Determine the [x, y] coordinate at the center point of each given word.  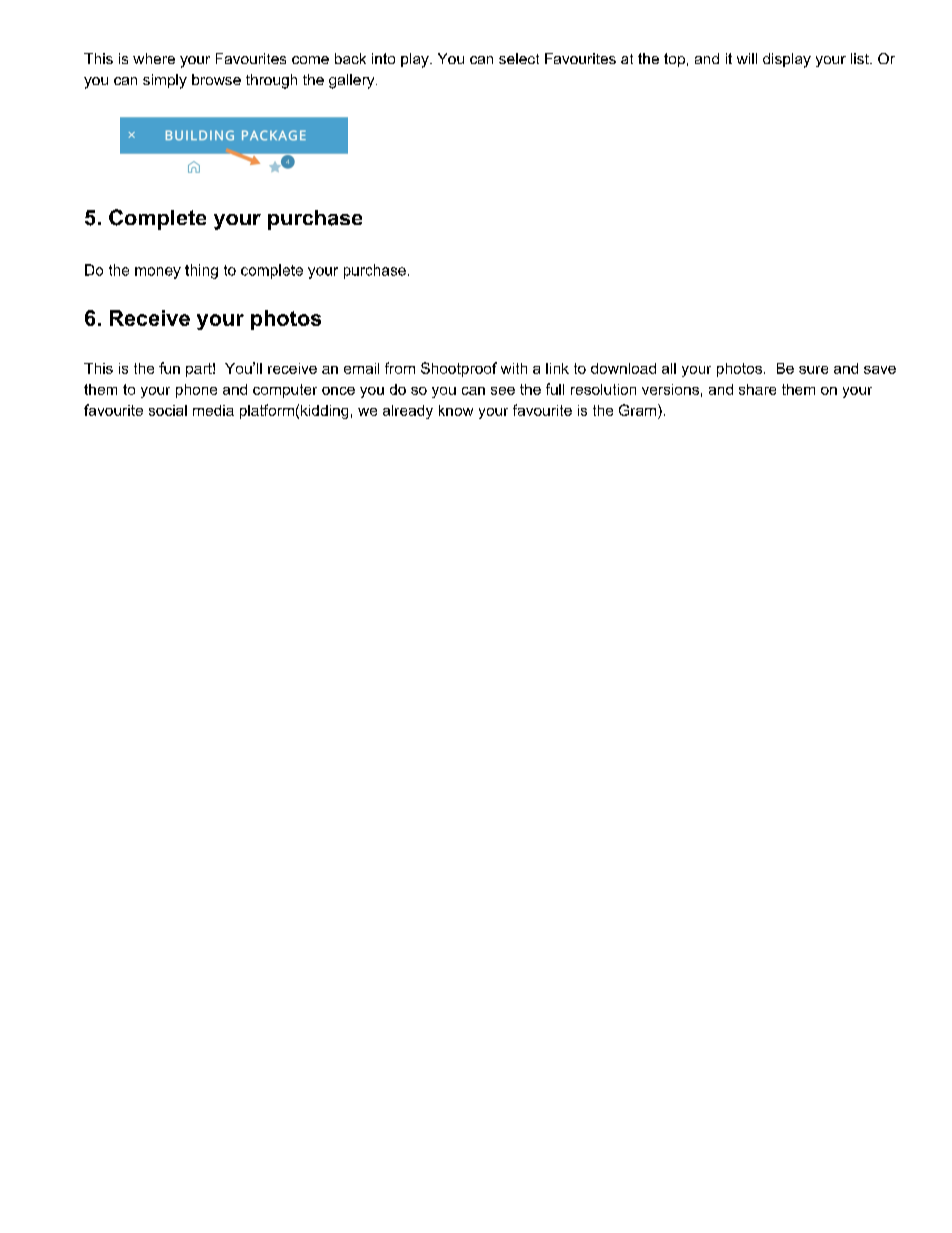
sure [813, 370]
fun [169, 368]
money [158, 273]
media [213, 410]
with [514, 368]
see [503, 391]
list [861, 58]
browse [216, 79]
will [747, 58]
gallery [353, 81]
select [519, 58]
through [271, 81]
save [880, 370]
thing [201, 271]
